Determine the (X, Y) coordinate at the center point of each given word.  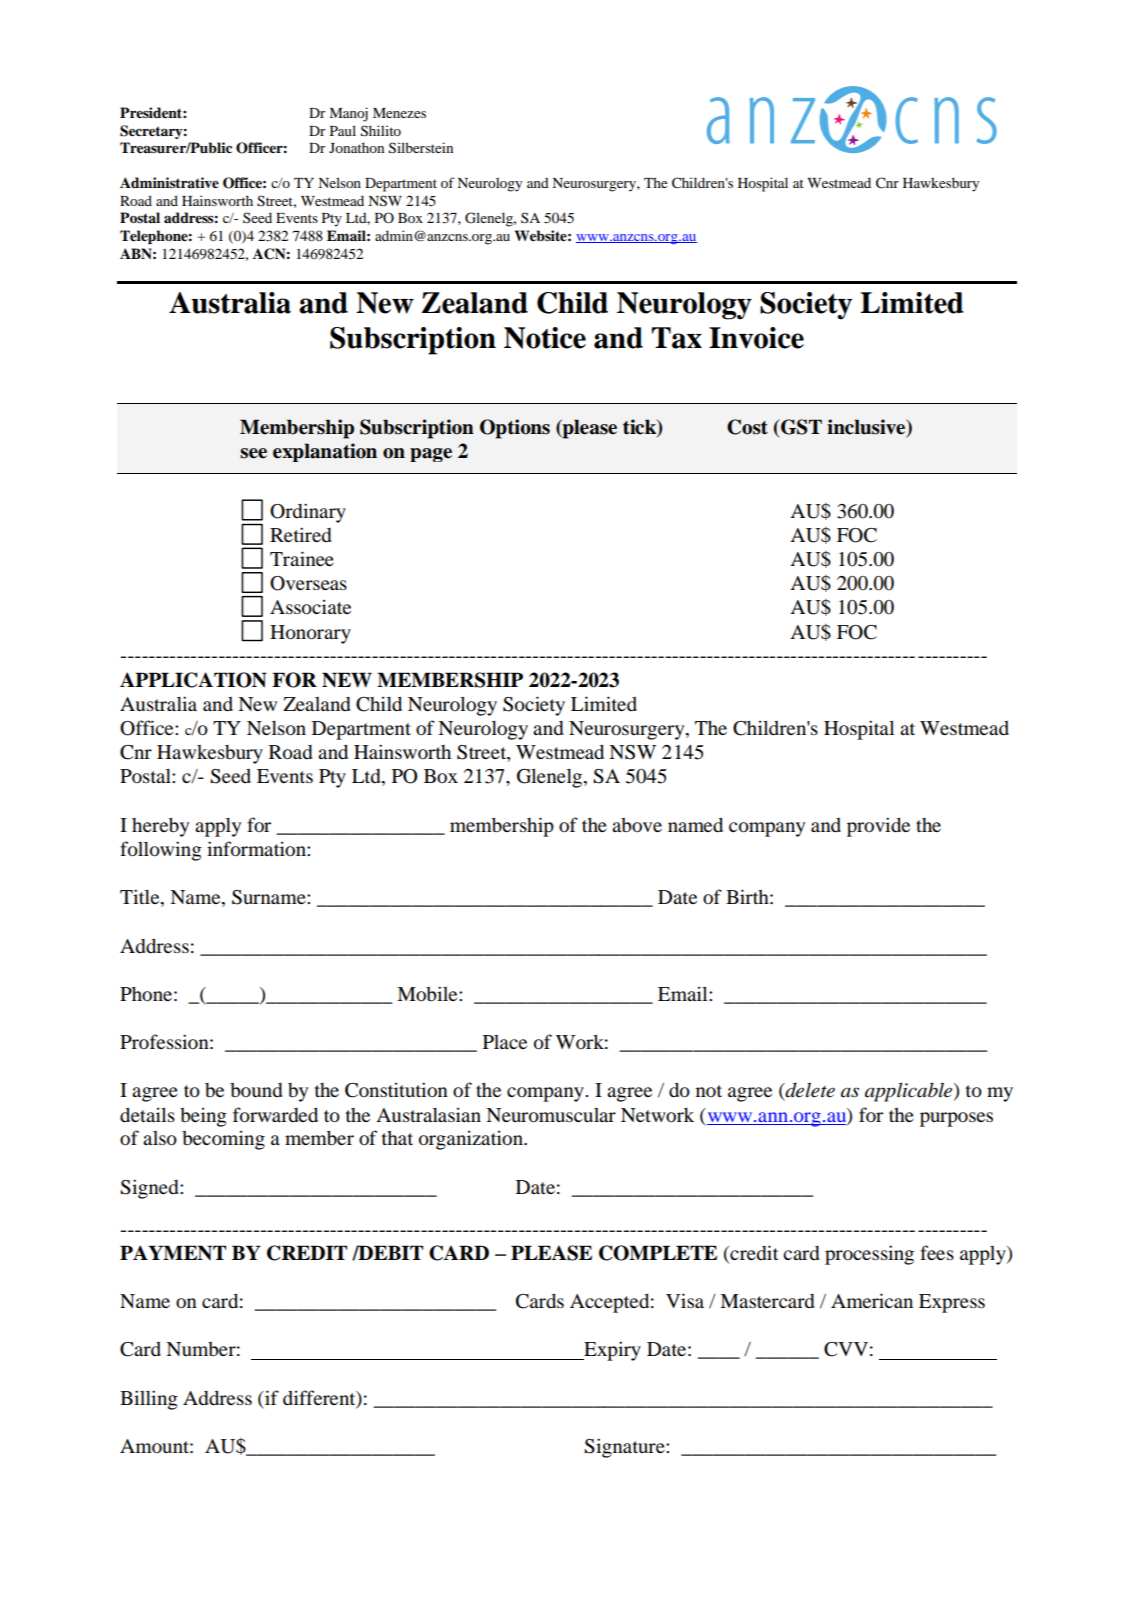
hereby (160, 827)
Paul (343, 130)
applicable (910, 1092)
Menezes (399, 113)
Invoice (756, 338)
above (637, 825)
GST (800, 427)
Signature (625, 1448)
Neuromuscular (551, 1115)
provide (878, 827)
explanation (325, 452)
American (872, 1300)
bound (256, 1090)
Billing (149, 1400)
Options (515, 429)
